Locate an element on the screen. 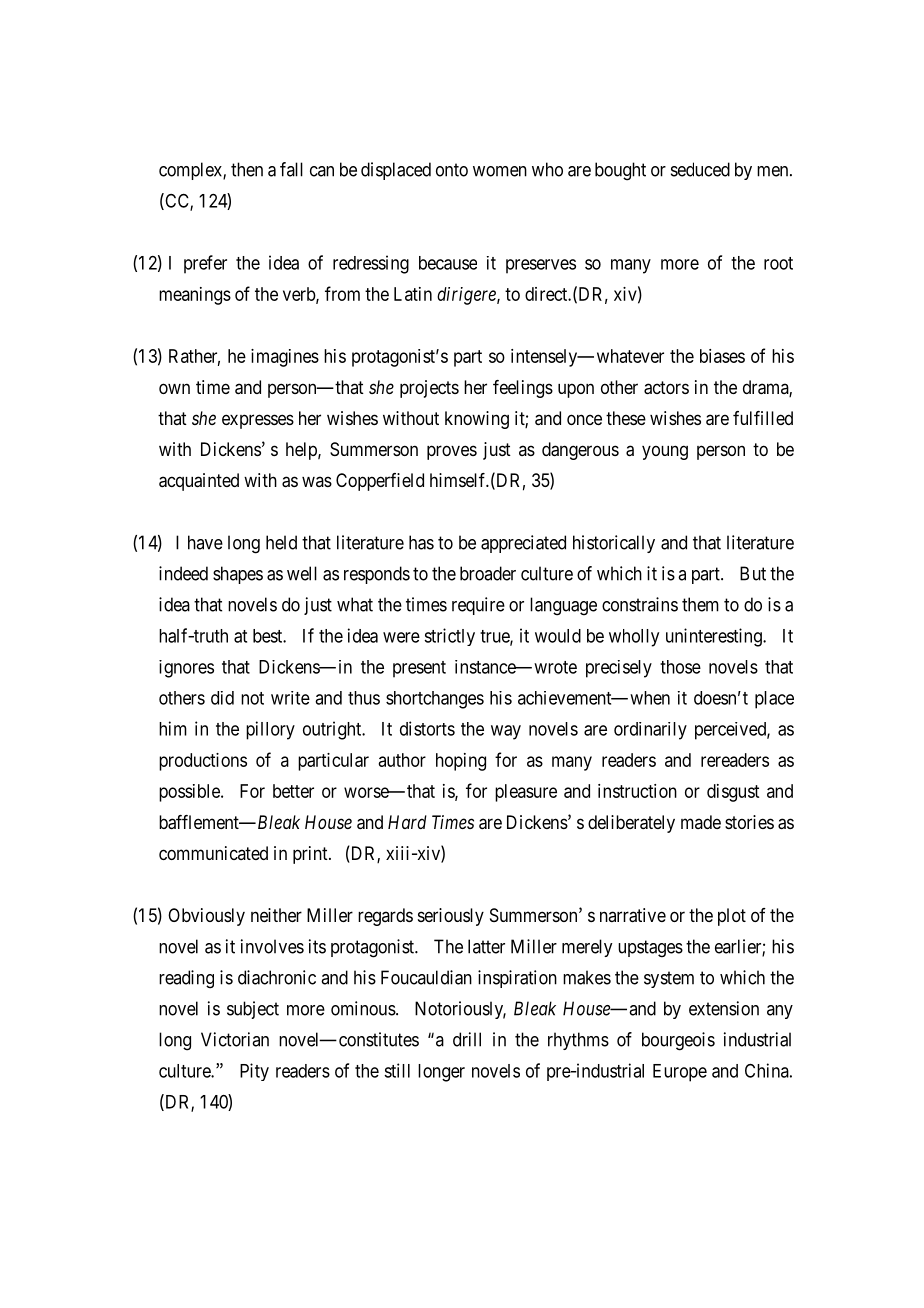 This screenshot has width=924, height=1308. shapes is located at coordinates (238, 575).
